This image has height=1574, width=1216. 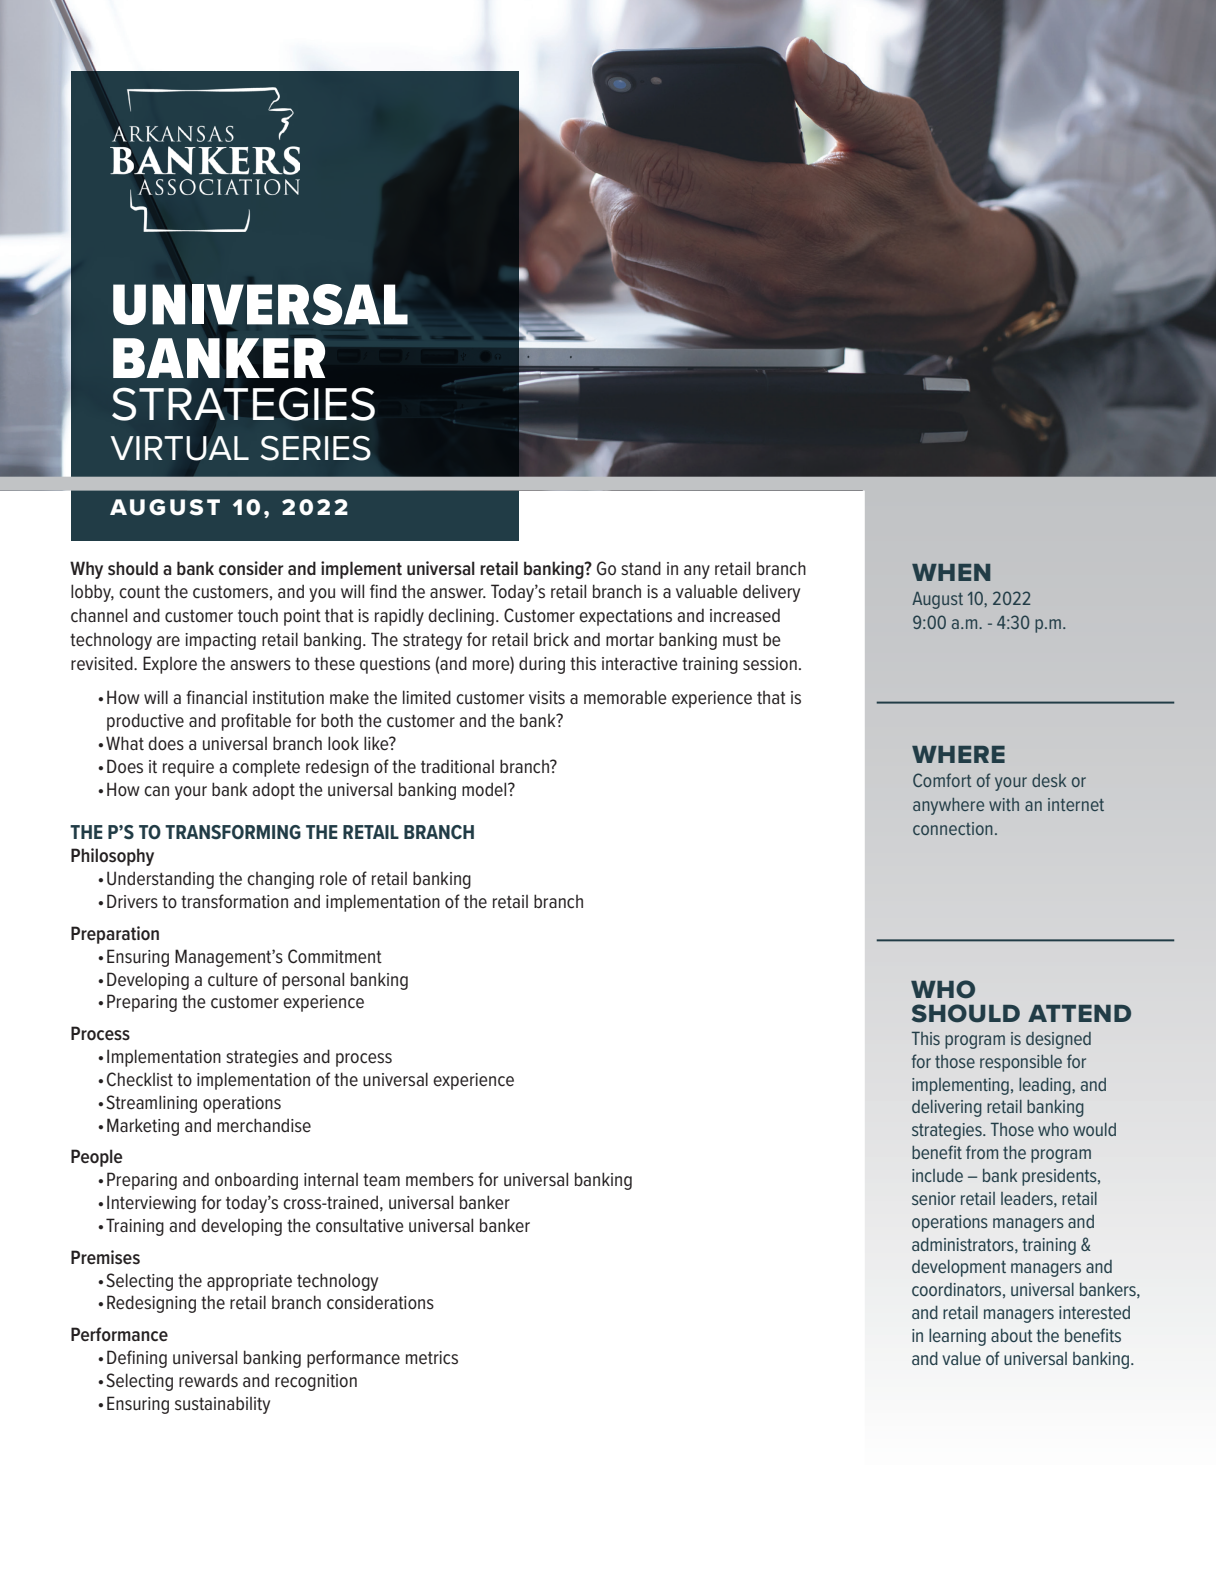 I want to click on Commitment, so click(x=335, y=956).
